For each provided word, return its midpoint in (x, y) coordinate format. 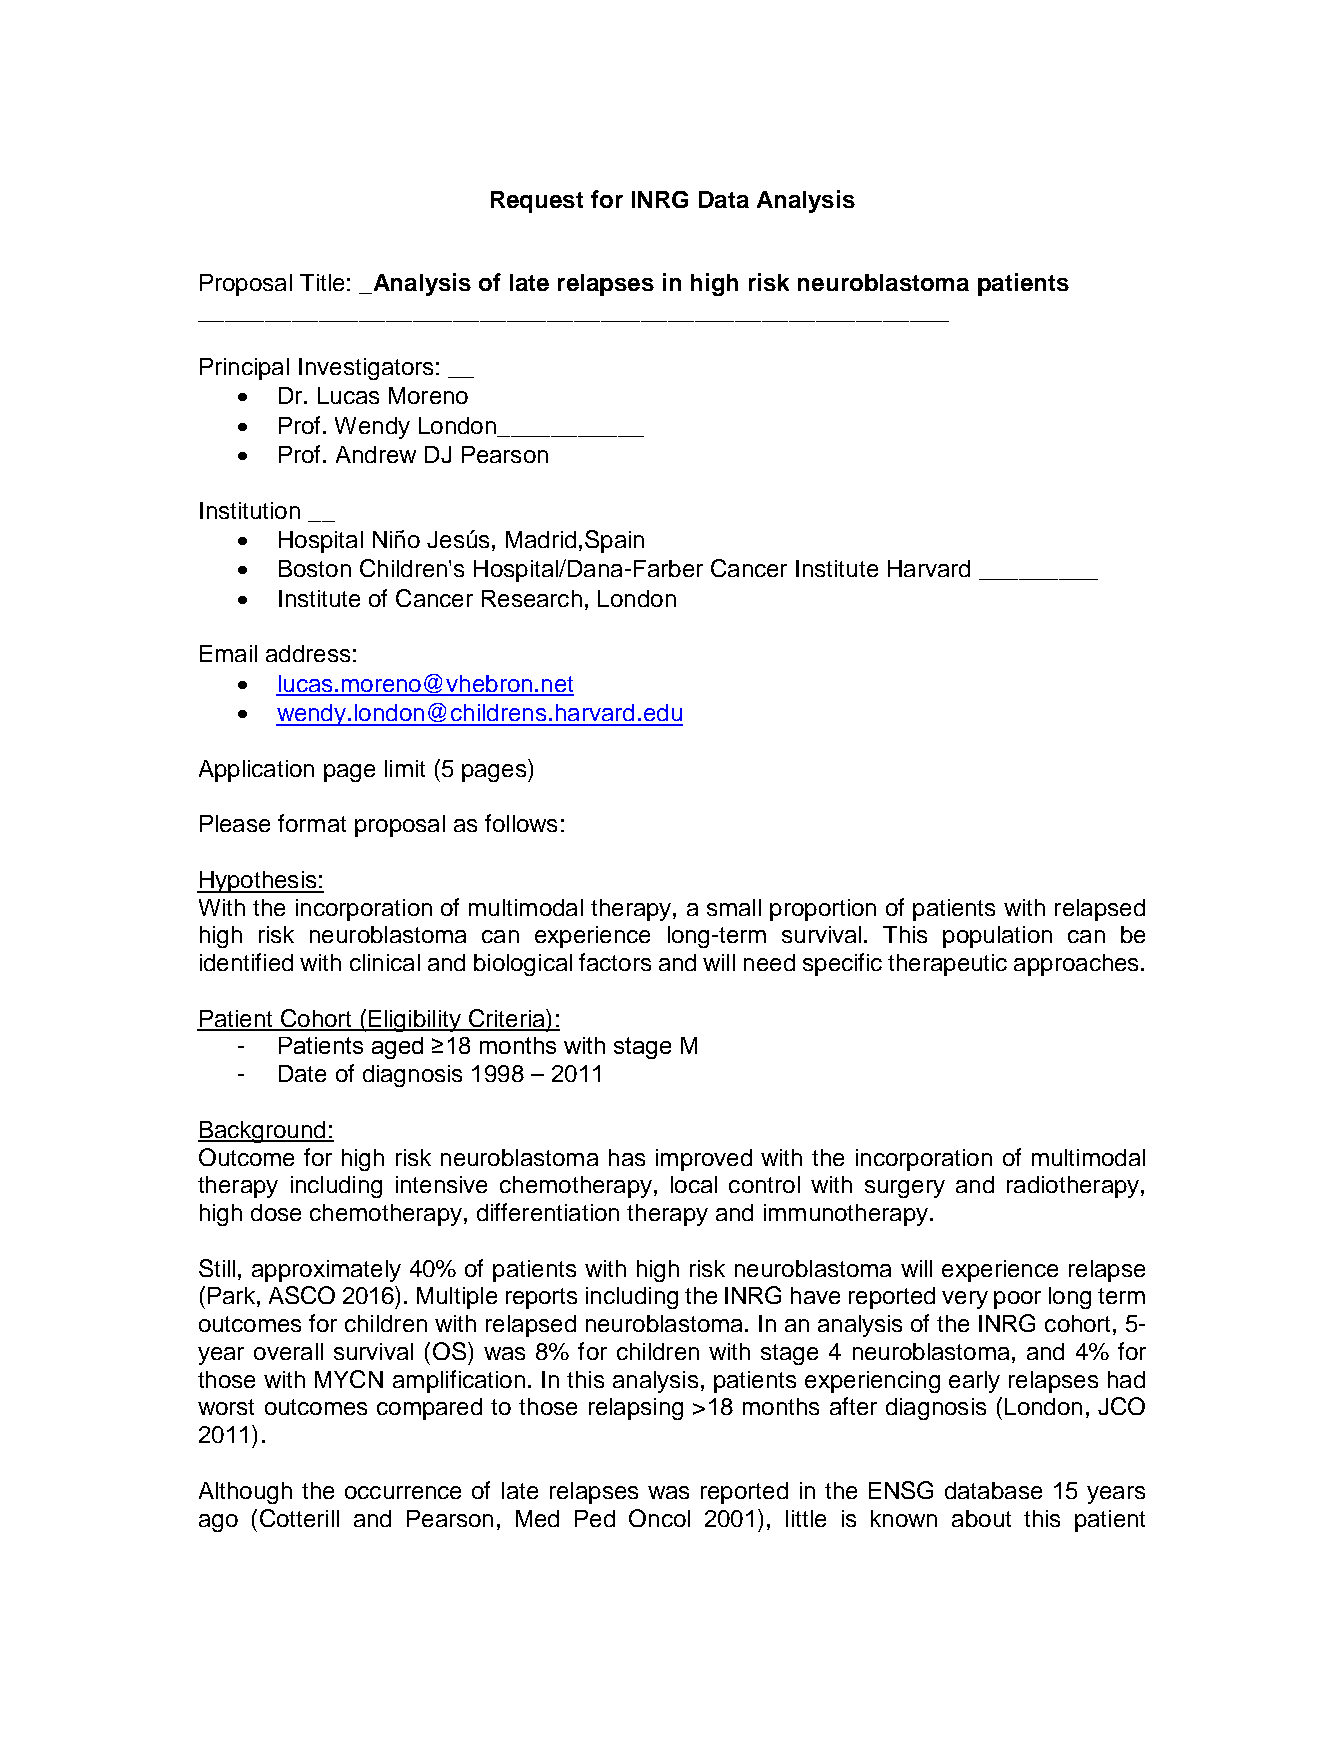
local (694, 1184)
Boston (315, 568)
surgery (905, 1189)
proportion (823, 910)
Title (322, 282)
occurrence (403, 1492)
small (734, 907)
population (997, 937)
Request (537, 202)
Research (532, 598)
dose (276, 1212)
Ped (595, 1518)
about (981, 1518)
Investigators (366, 369)
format (312, 823)
